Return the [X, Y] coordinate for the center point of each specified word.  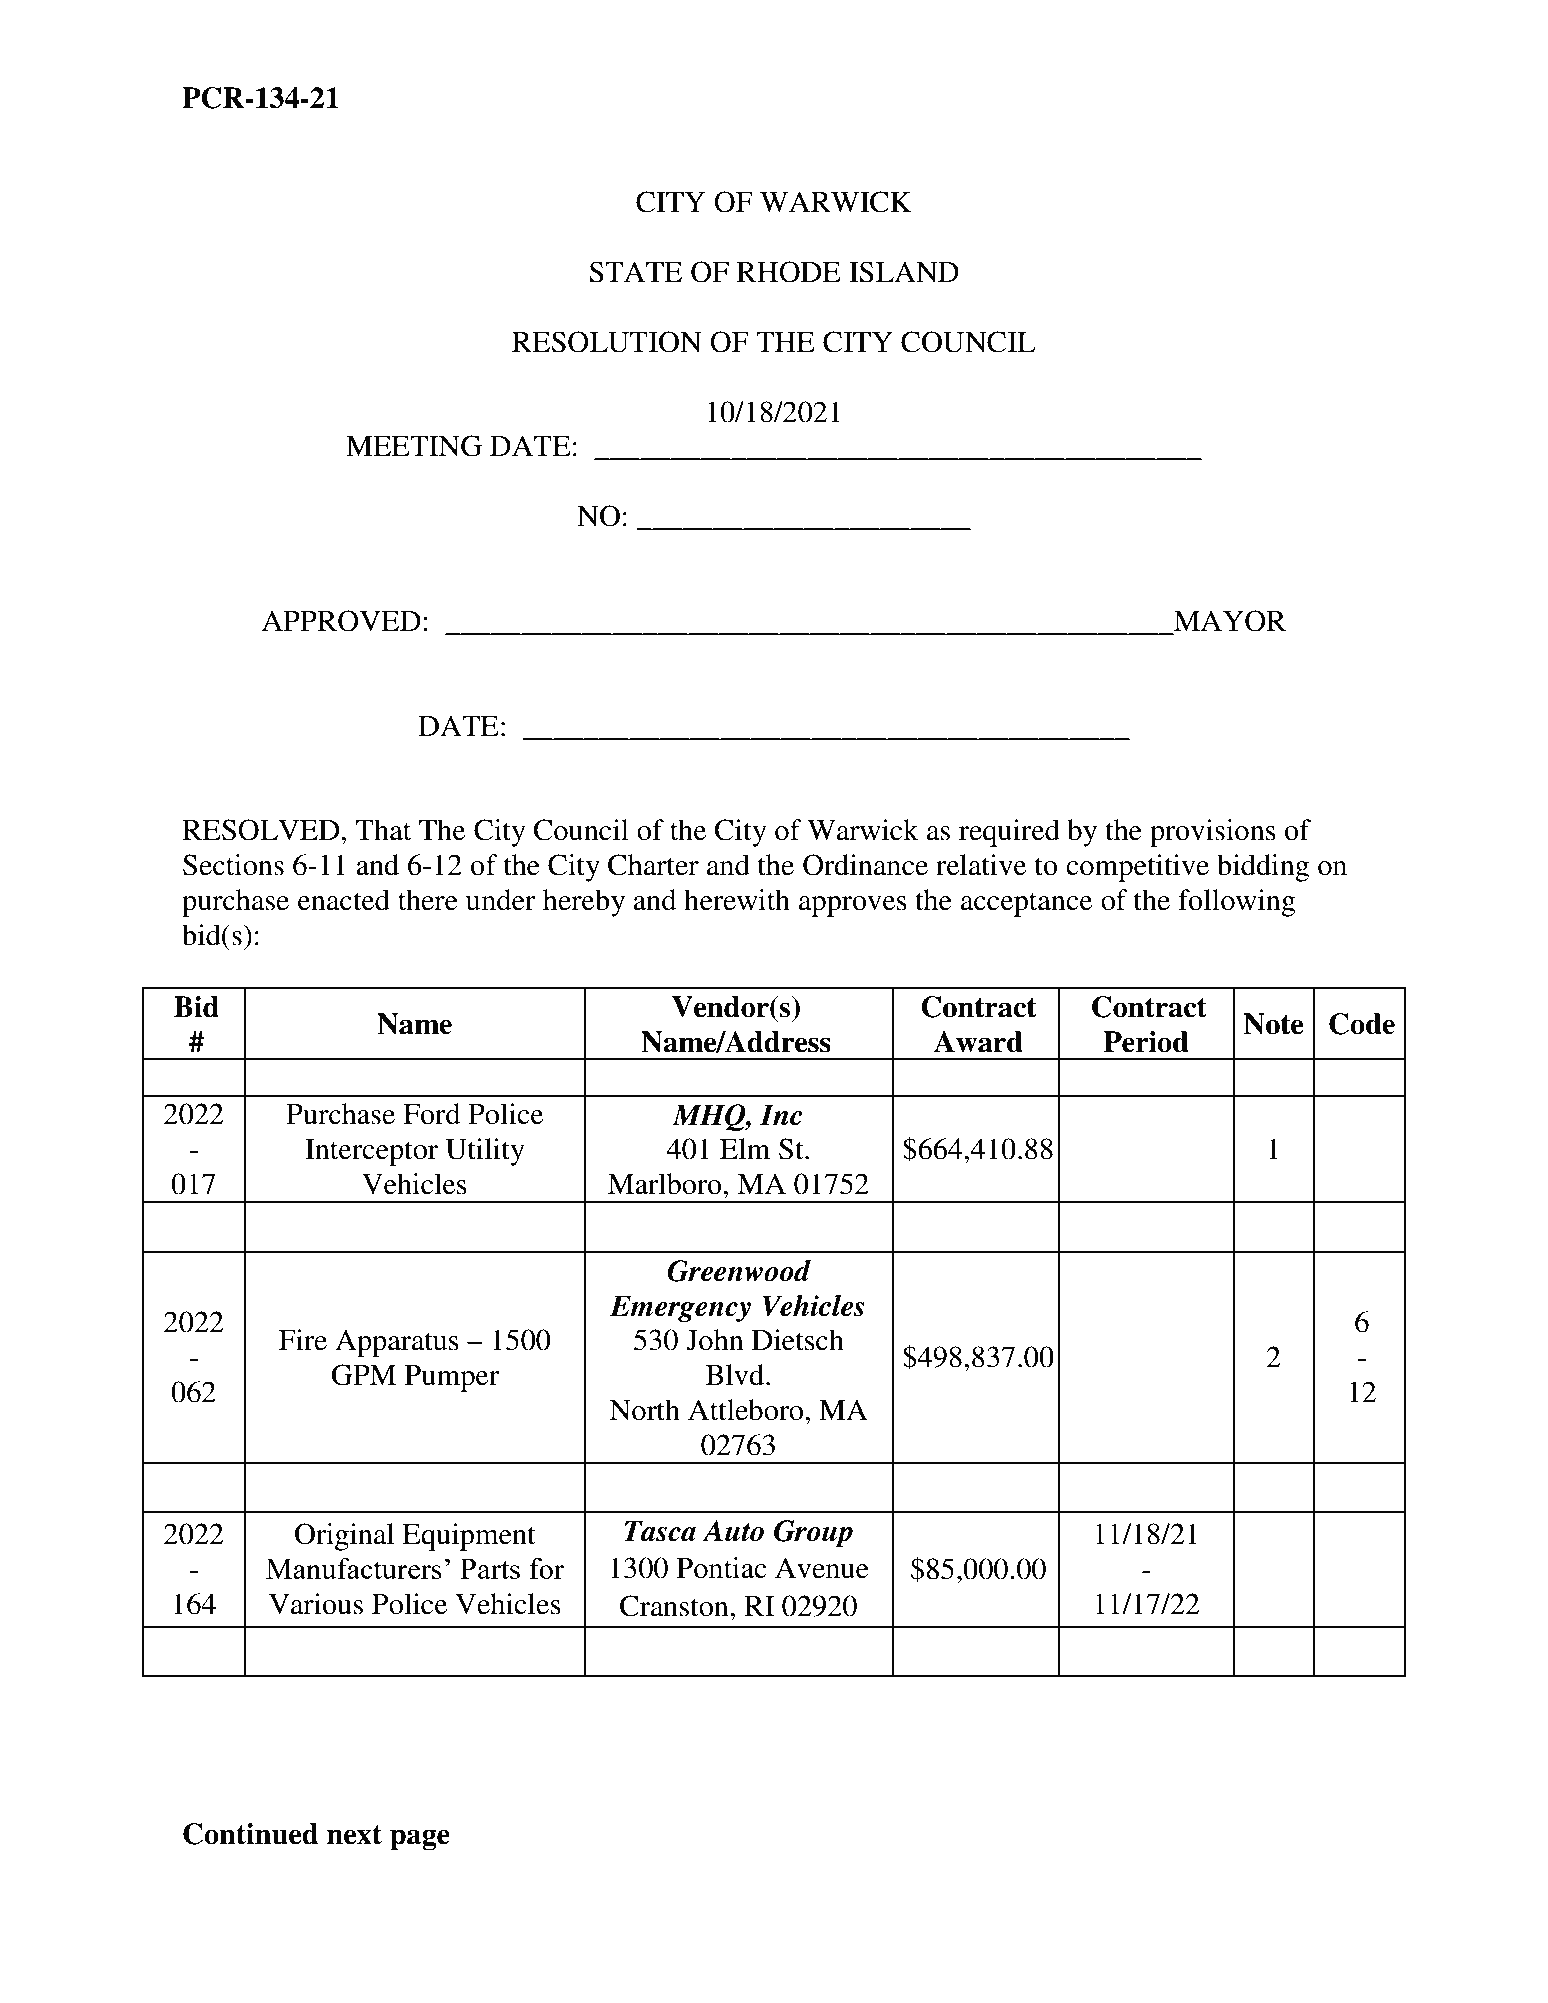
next [354, 1835]
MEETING [414, 446]
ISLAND [904, 272]
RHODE [789, 272]
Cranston [675, 1606]
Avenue [822, 1568]
